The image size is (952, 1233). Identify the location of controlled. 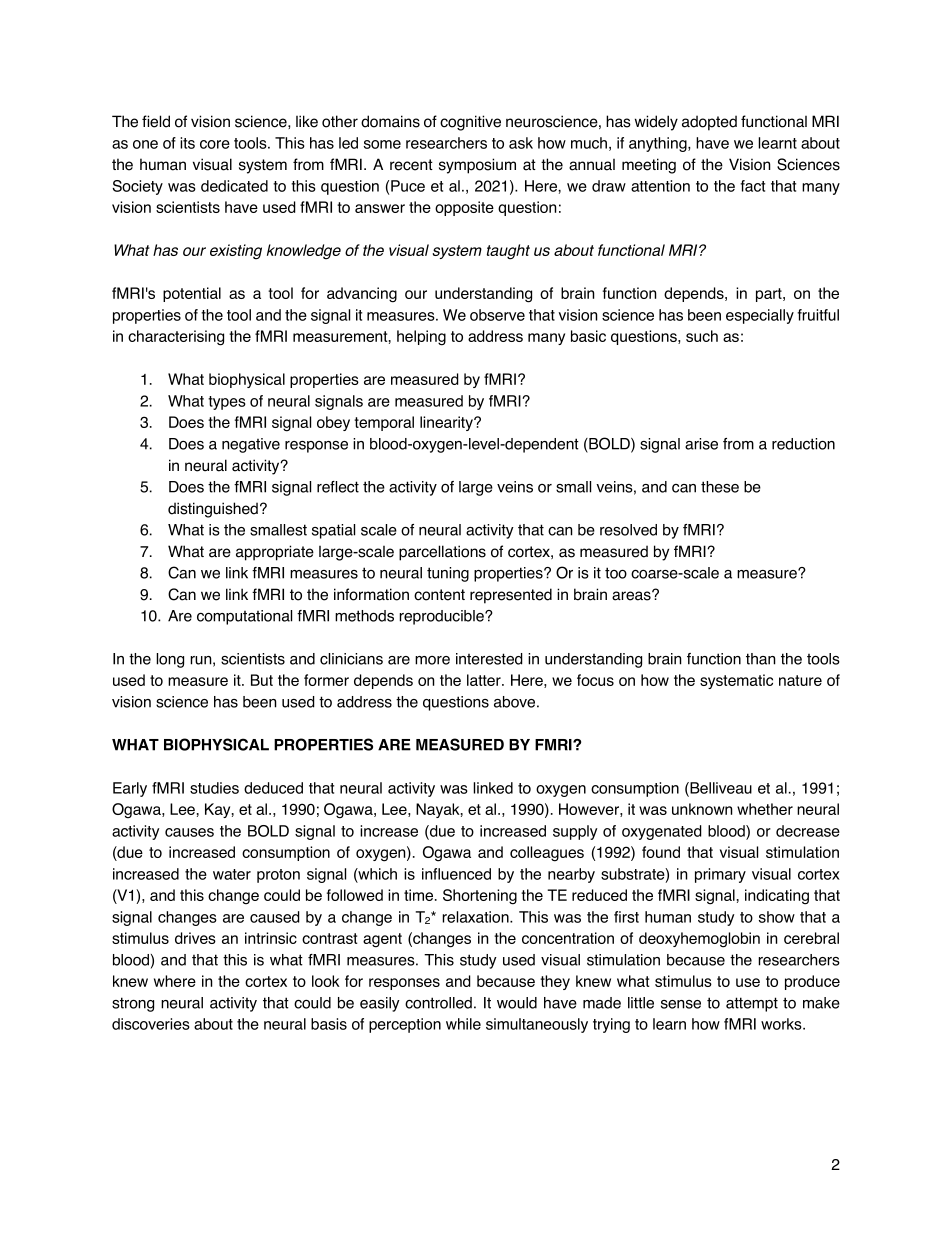
(438, 1003).
